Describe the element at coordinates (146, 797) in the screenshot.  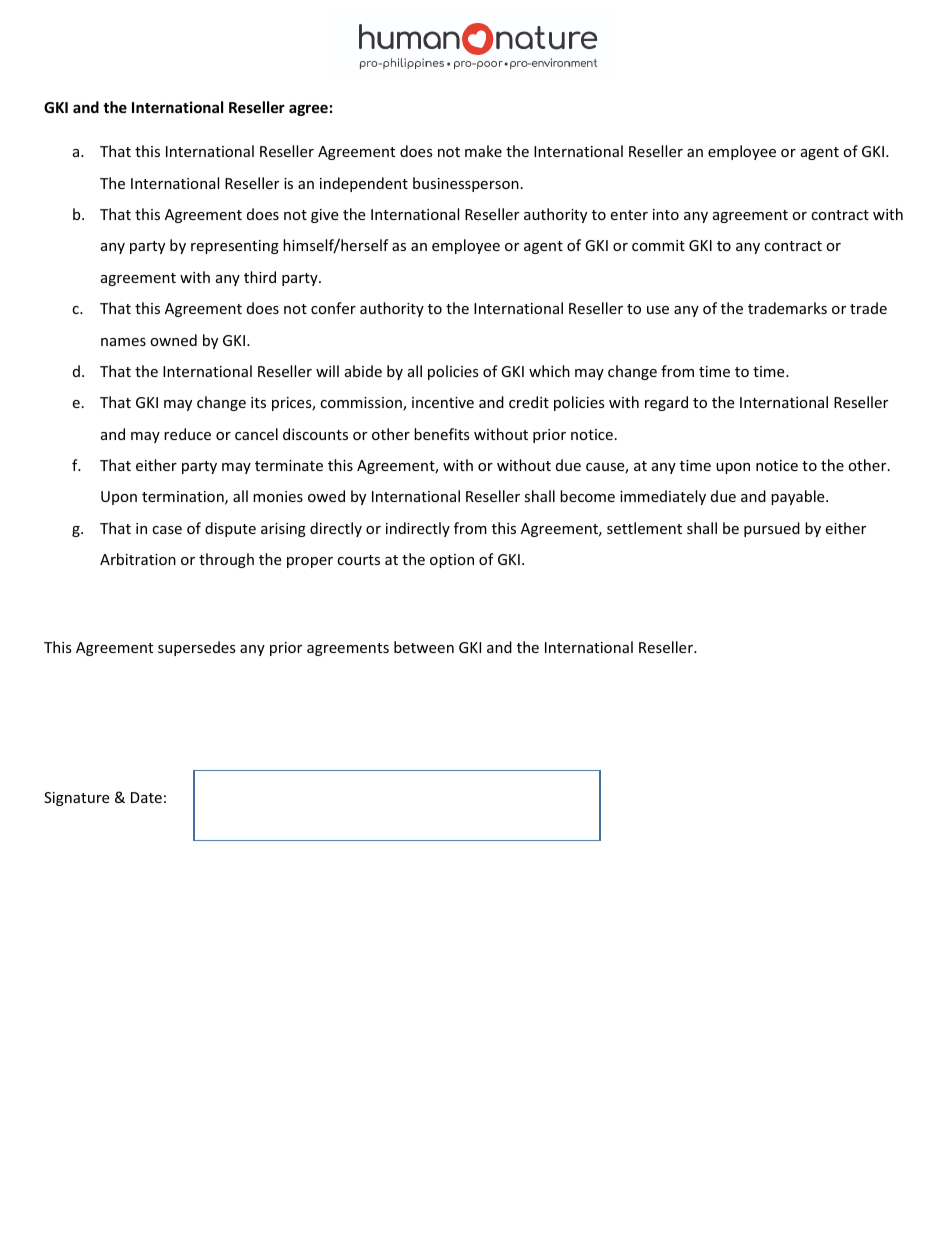
I see `Date` at that location.
